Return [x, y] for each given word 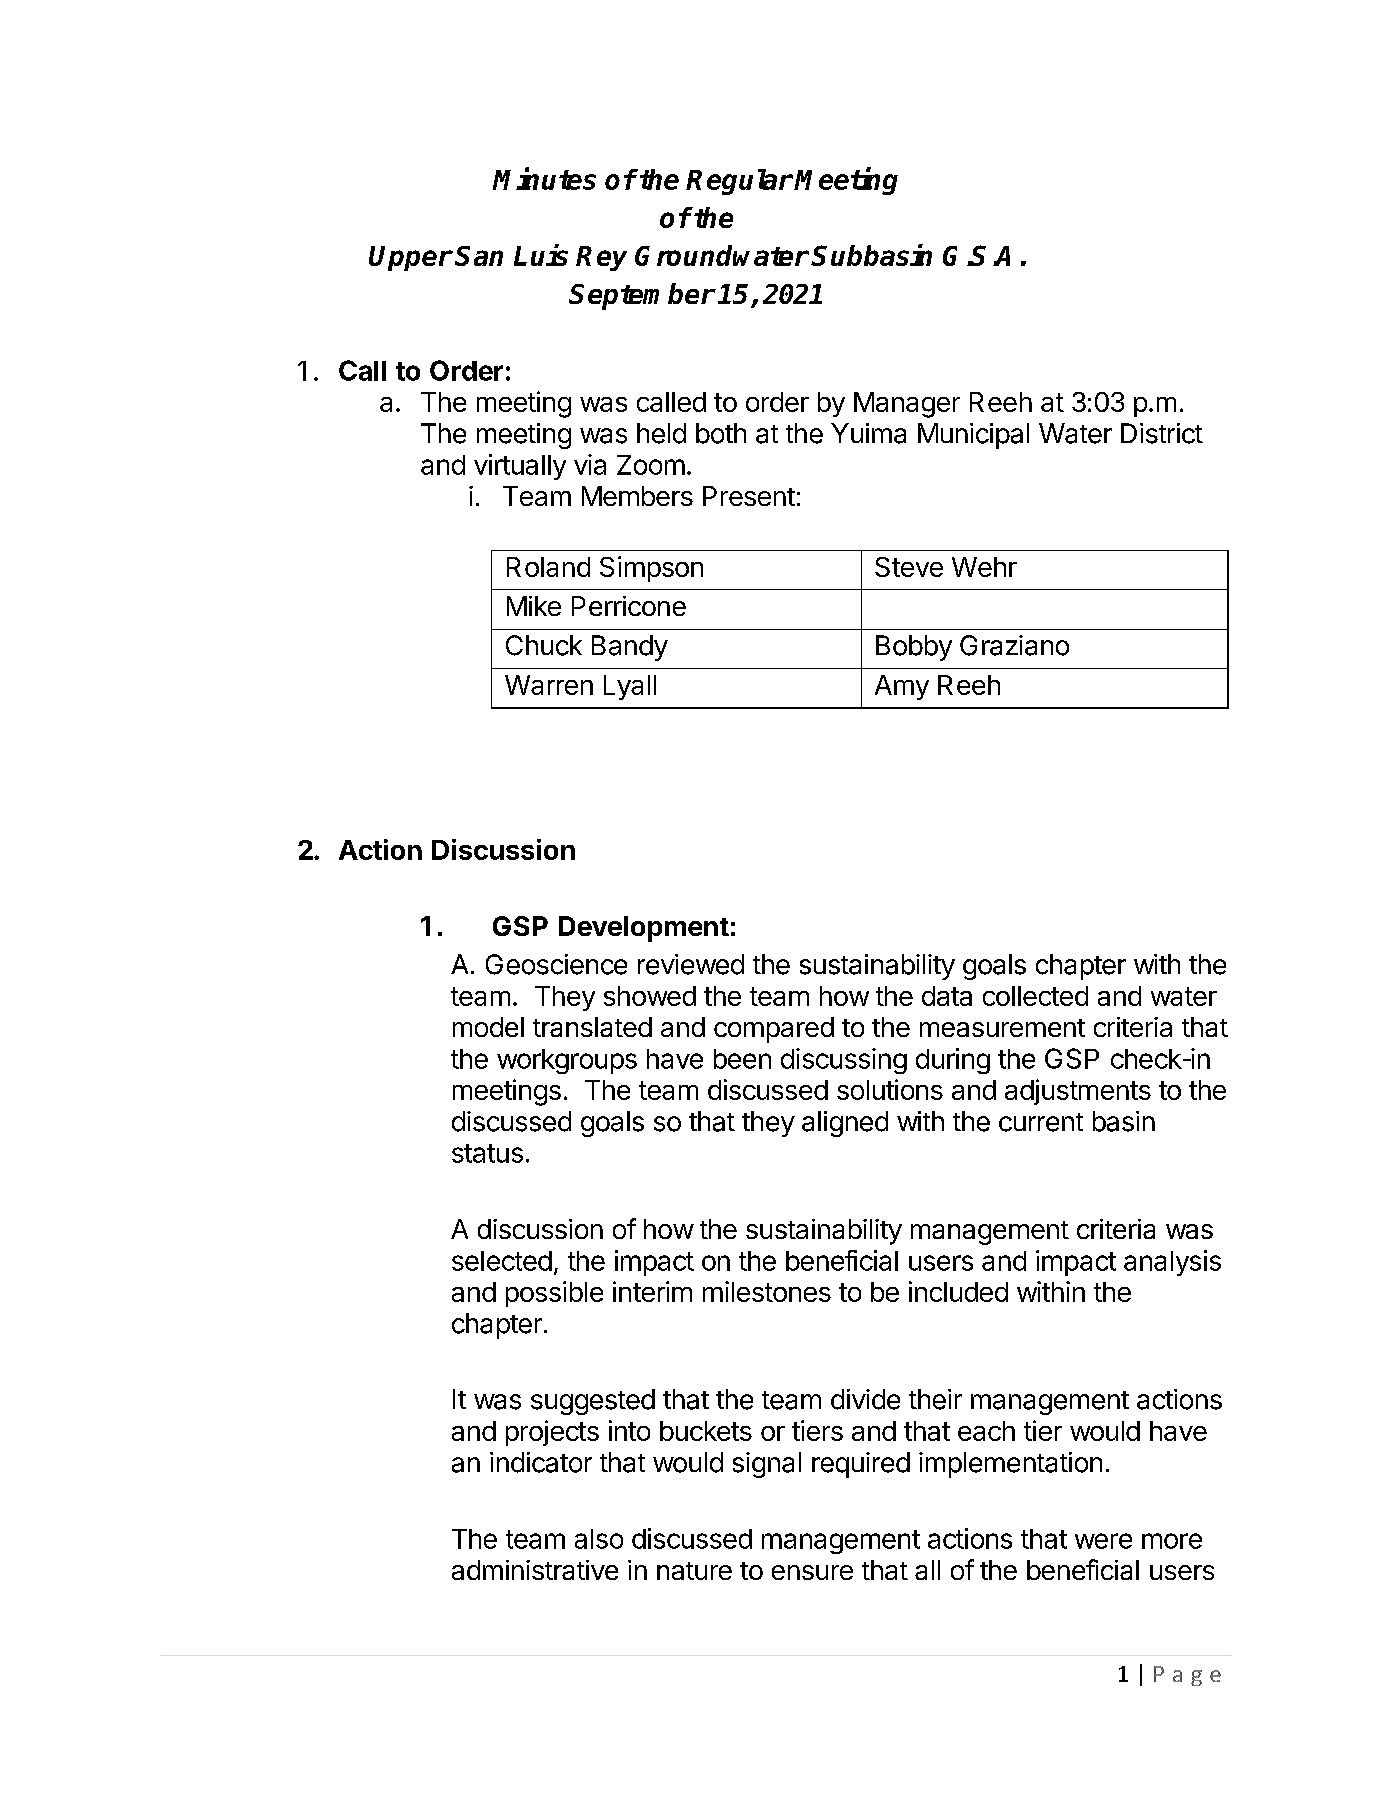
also [599, 1539]
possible [554, 1294]
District [1162, 433]
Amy [902, 687]
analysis [1172, 1263]
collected [1035, 996]
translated [592, 1027]
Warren [549, 685]
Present [749, 496]
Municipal [973, 436]
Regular [739, 182]
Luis [541, 255]
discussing [844, 1061]
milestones [767, 1291]
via [590, 464]
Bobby [914, 648]
